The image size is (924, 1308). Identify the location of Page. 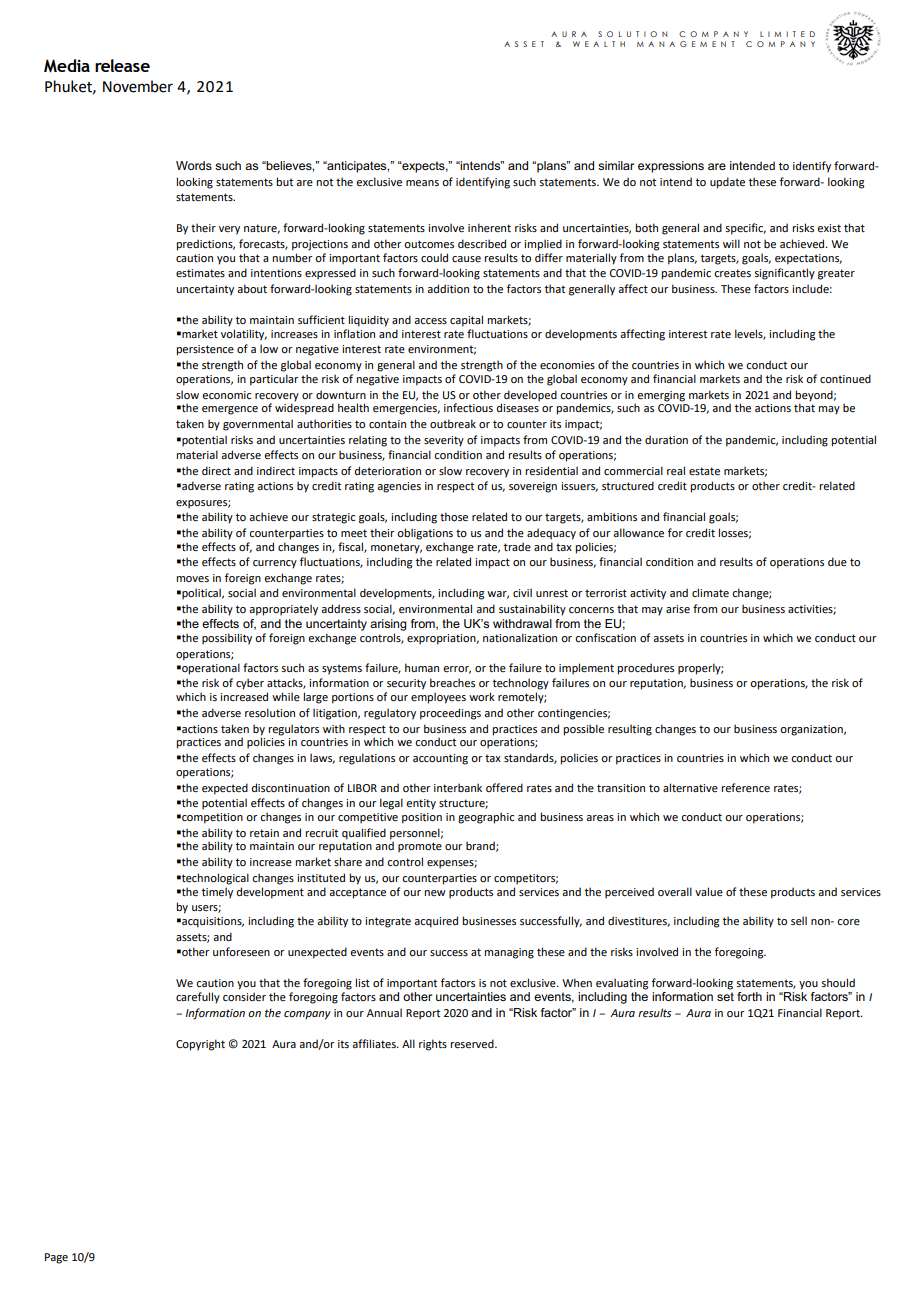
(56, 1258).
